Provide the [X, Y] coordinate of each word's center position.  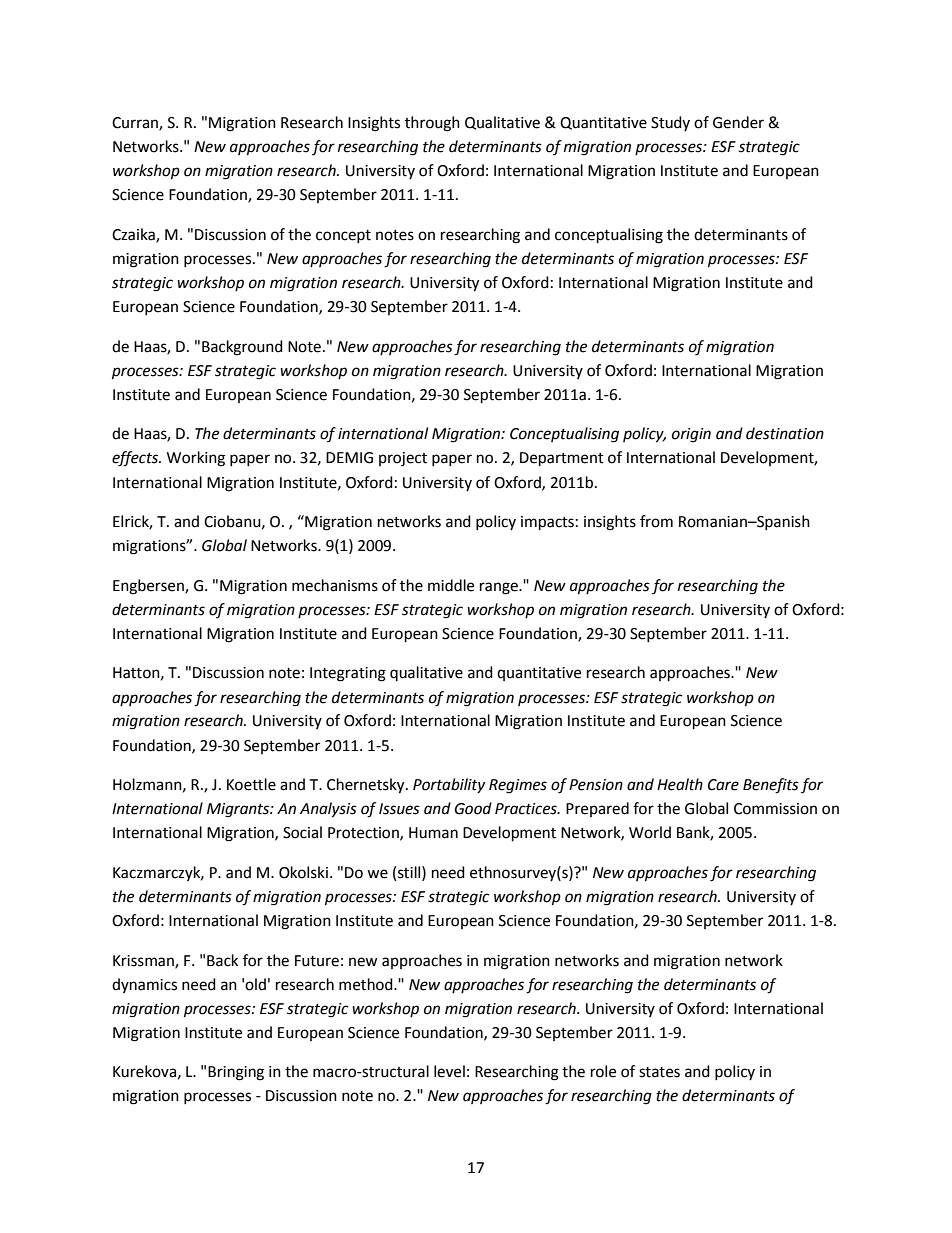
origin [691, 435]
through [432, 124]
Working [196, 459]
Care [723, 785]
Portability [449, 785]
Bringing [236, 1073]
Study [670, 123]
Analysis [328, 810]
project [403, 459]
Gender [738, 122]
